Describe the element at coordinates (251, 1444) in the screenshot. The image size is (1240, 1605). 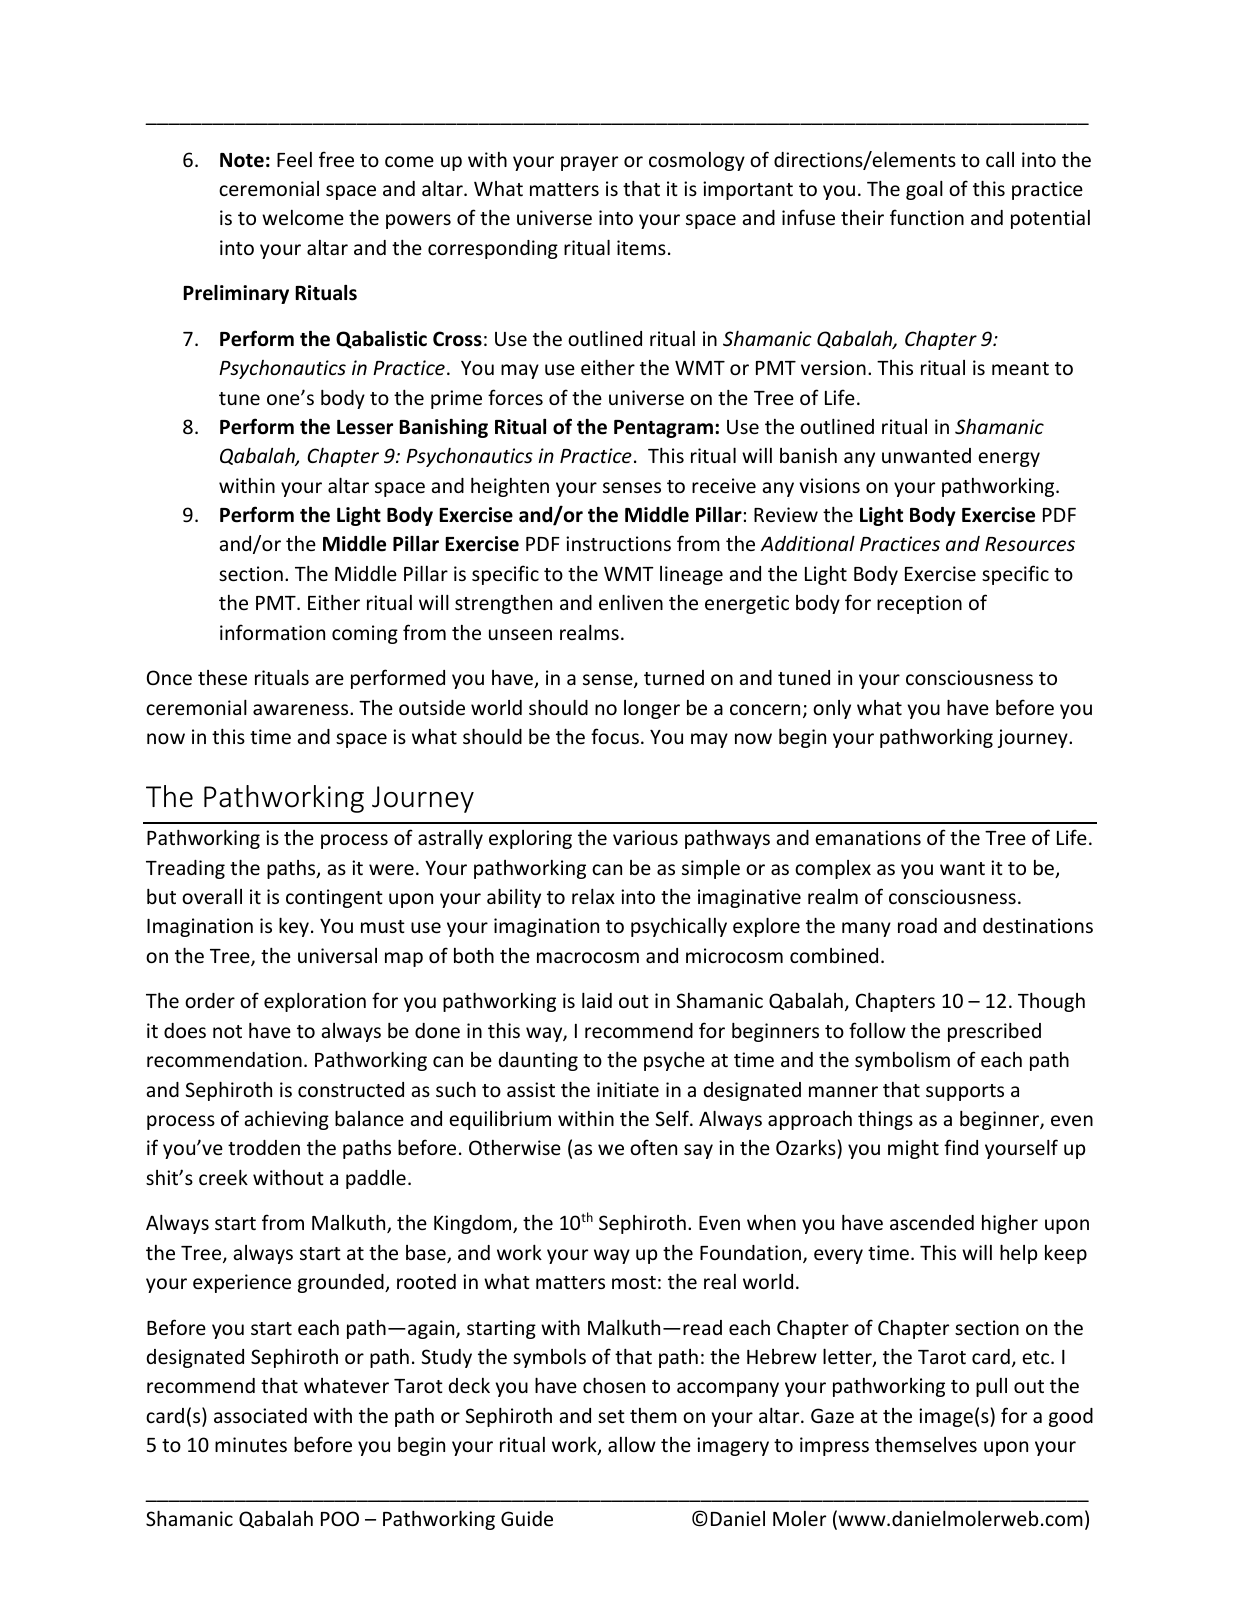
I see `minutes` at that location.
